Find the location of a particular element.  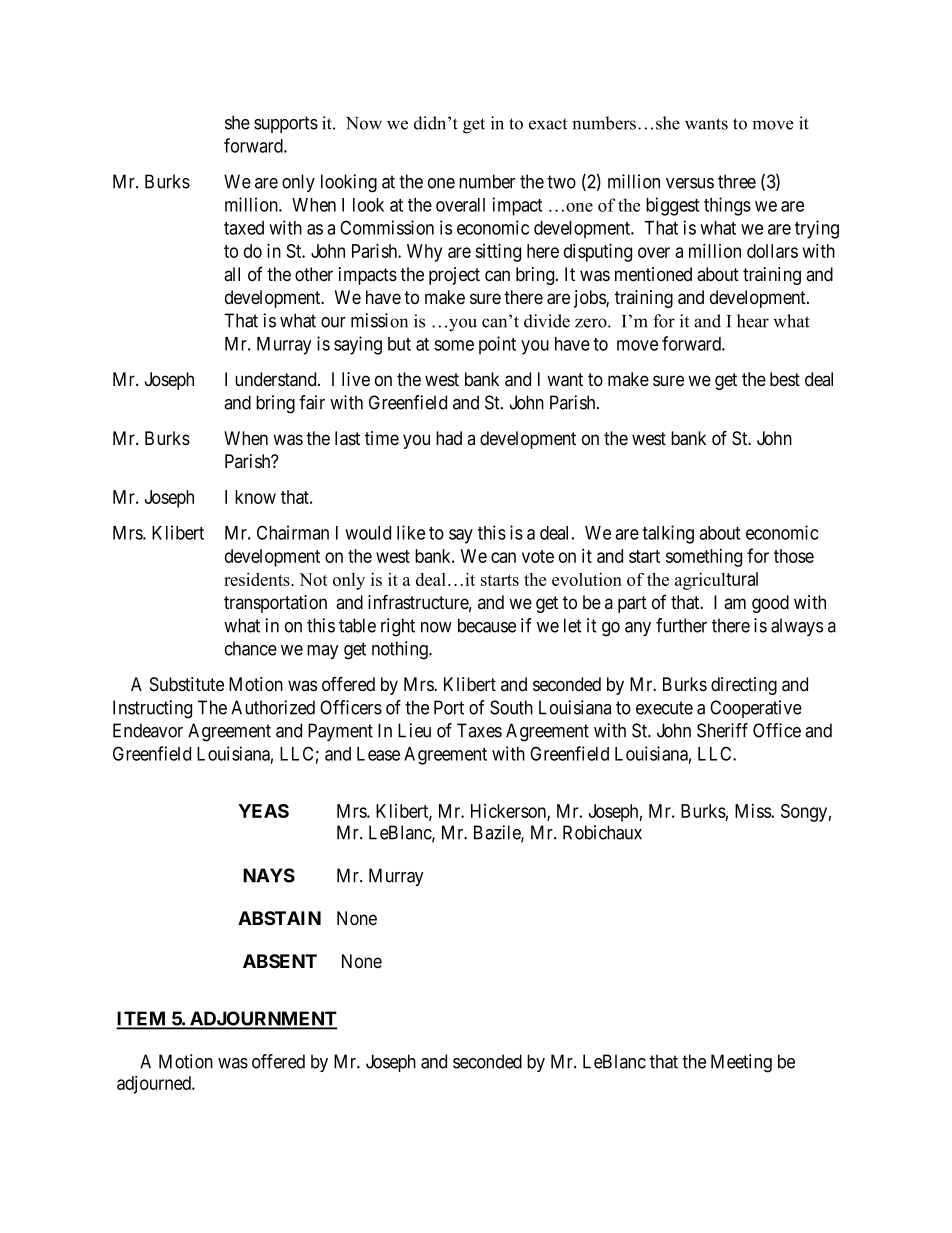

know is located at coordinates (255, 497).
